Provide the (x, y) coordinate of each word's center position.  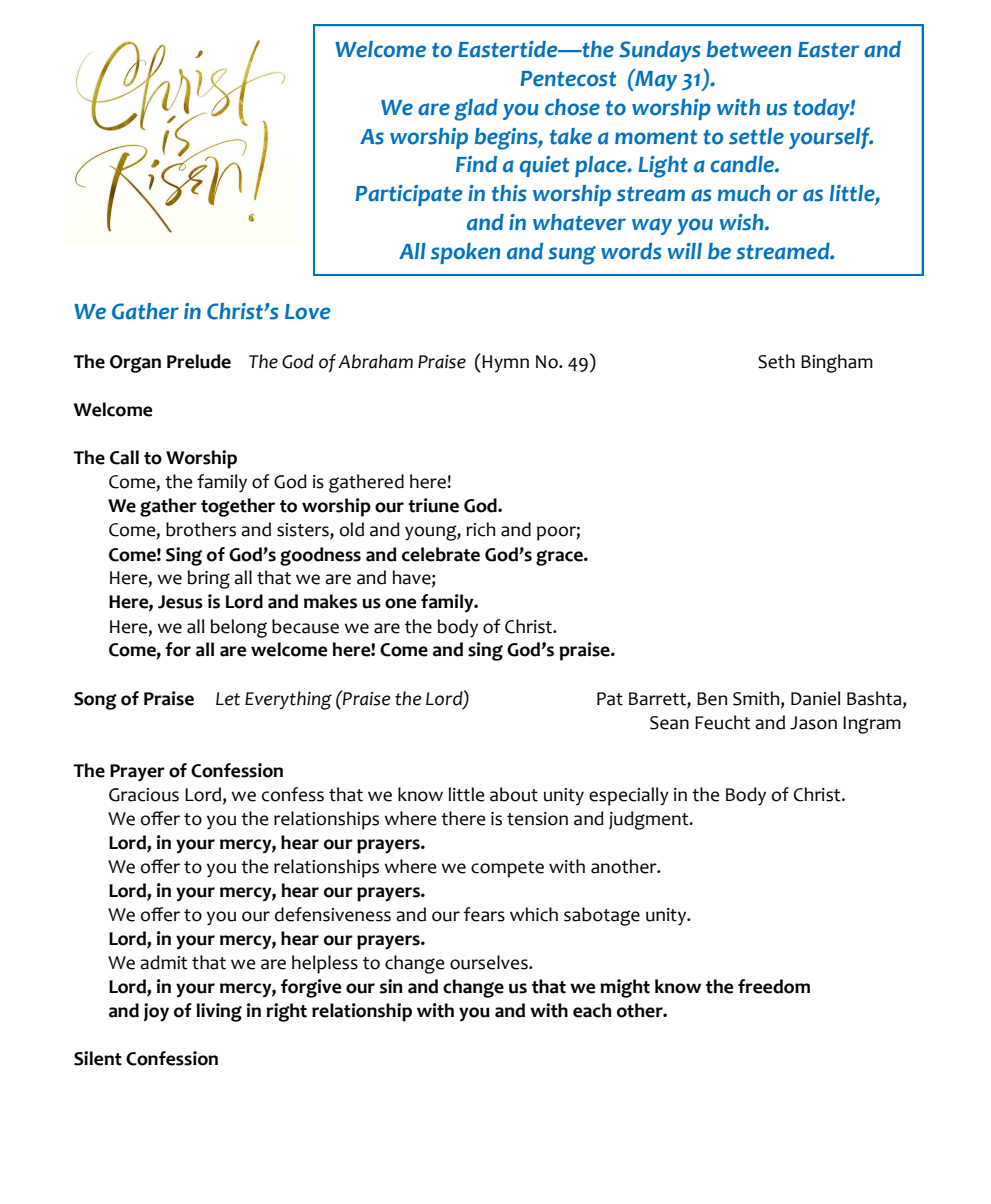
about (514, 794)
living (219, 1012)
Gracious (144, 795)
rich (480, 529)
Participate (409, 195)
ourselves (490, 962)
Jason (813, 723)
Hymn (505, 364)
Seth (776, 361)
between (749, 49)
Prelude (199, 361)
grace (560, 558)
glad (476, 110)
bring (208, 579)
